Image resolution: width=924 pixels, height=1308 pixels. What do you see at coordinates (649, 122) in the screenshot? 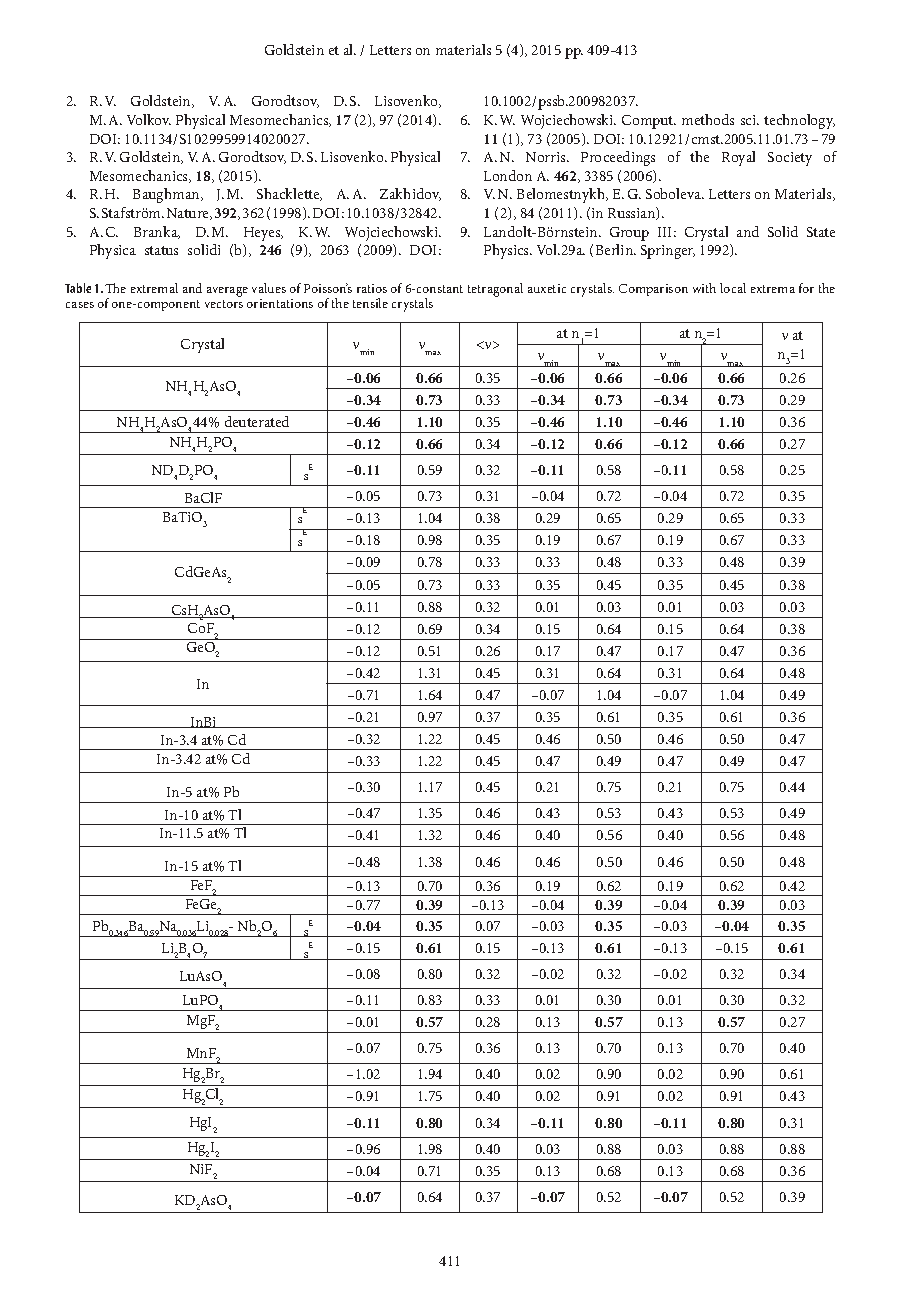
I see `Comput` at bounding box center [649, 122].
